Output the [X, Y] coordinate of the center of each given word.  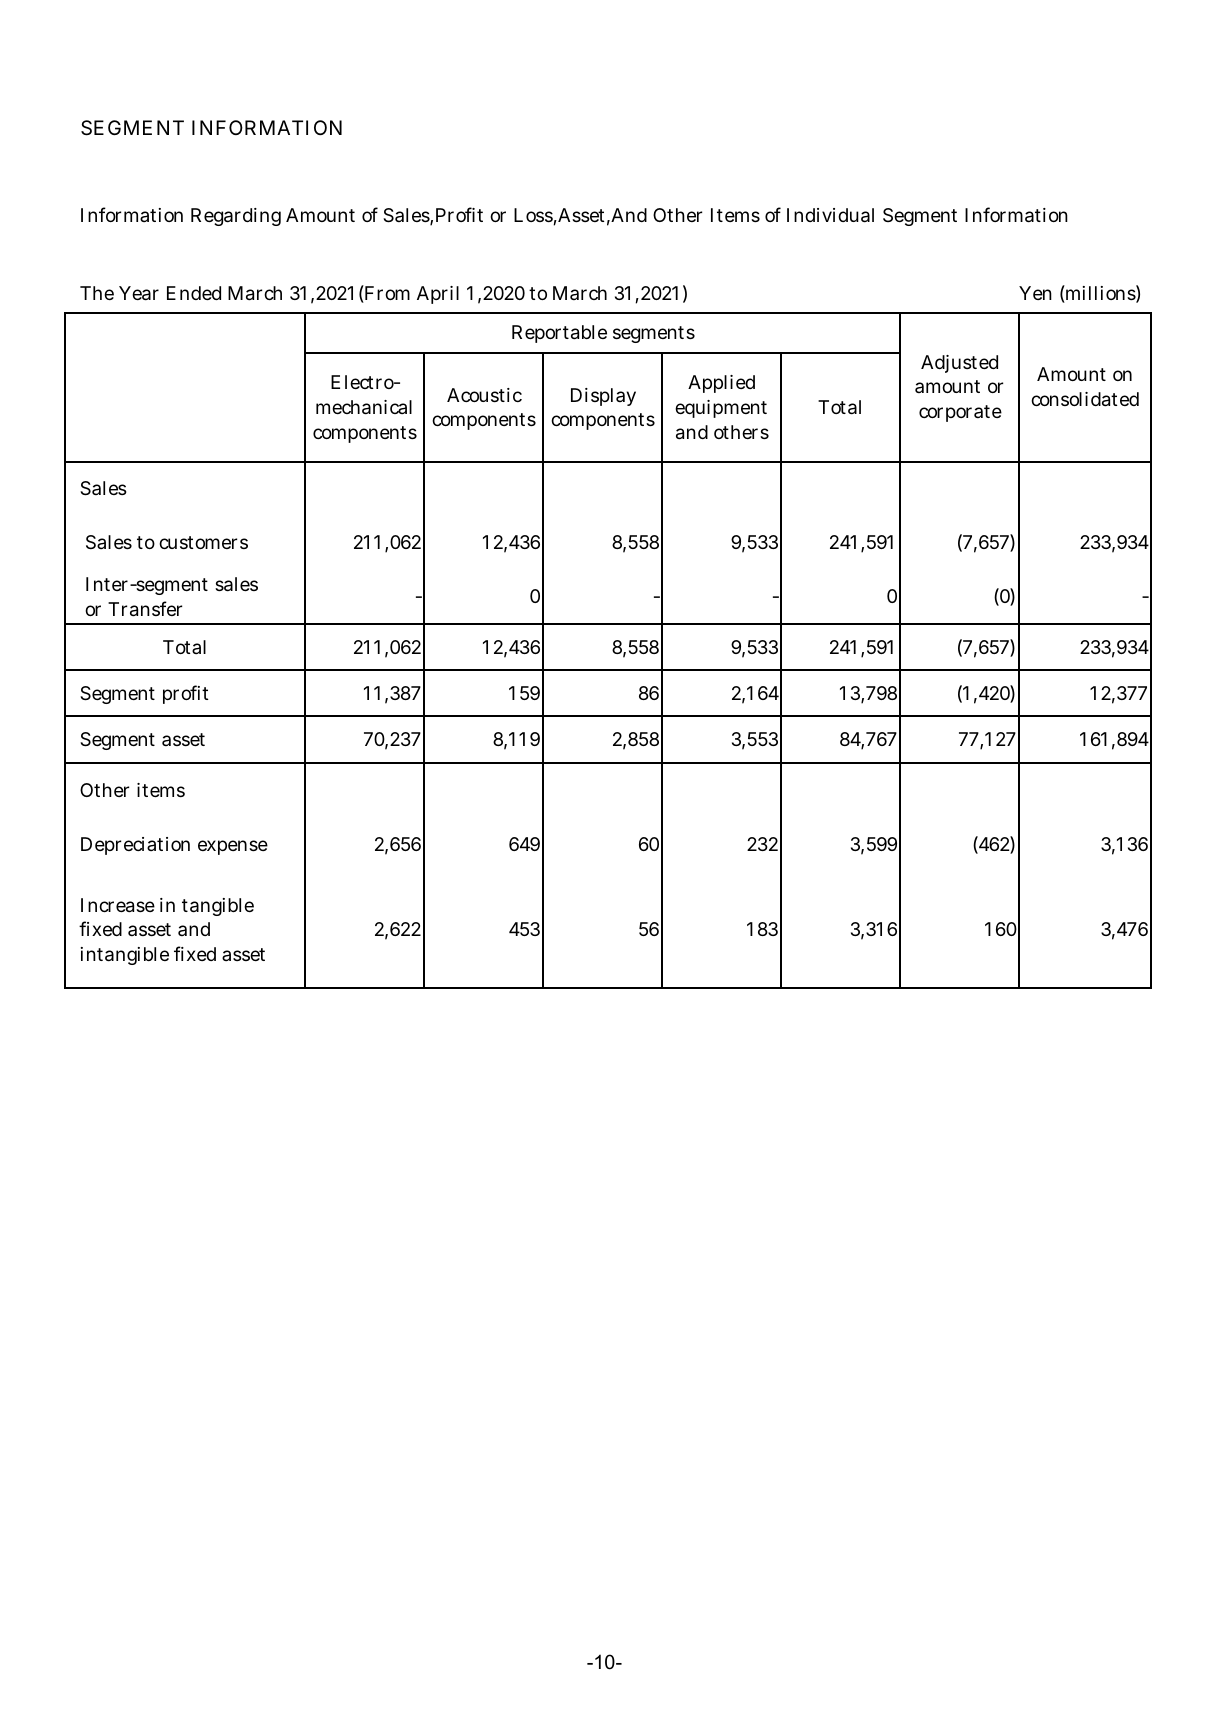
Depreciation [135, 846]
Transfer [145, 609]
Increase [118, 905]
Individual [830, 215]
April [438, 295]
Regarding [236, 217]
